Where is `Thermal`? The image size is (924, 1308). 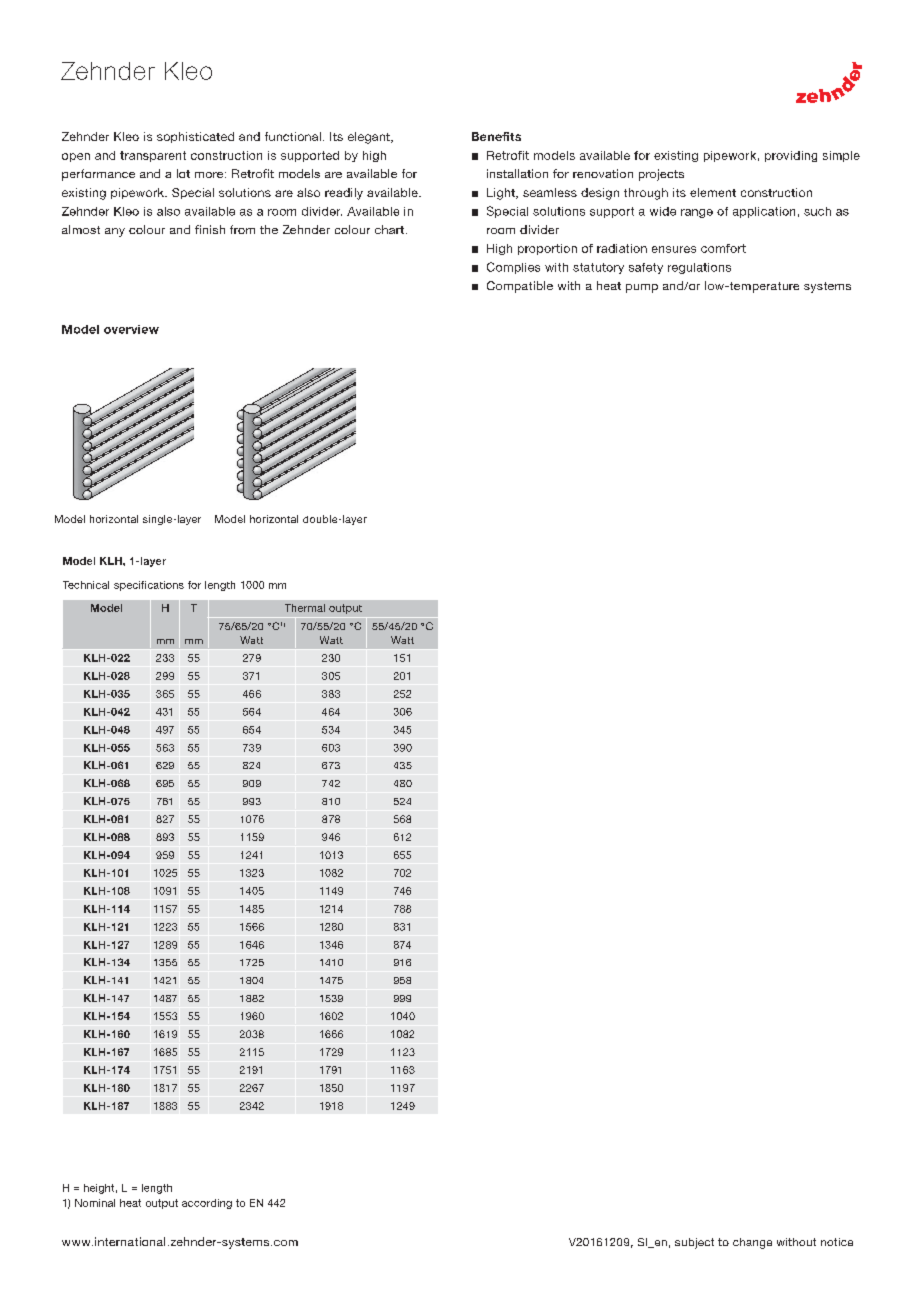
Thermal is located at coordinates (305, 608).
